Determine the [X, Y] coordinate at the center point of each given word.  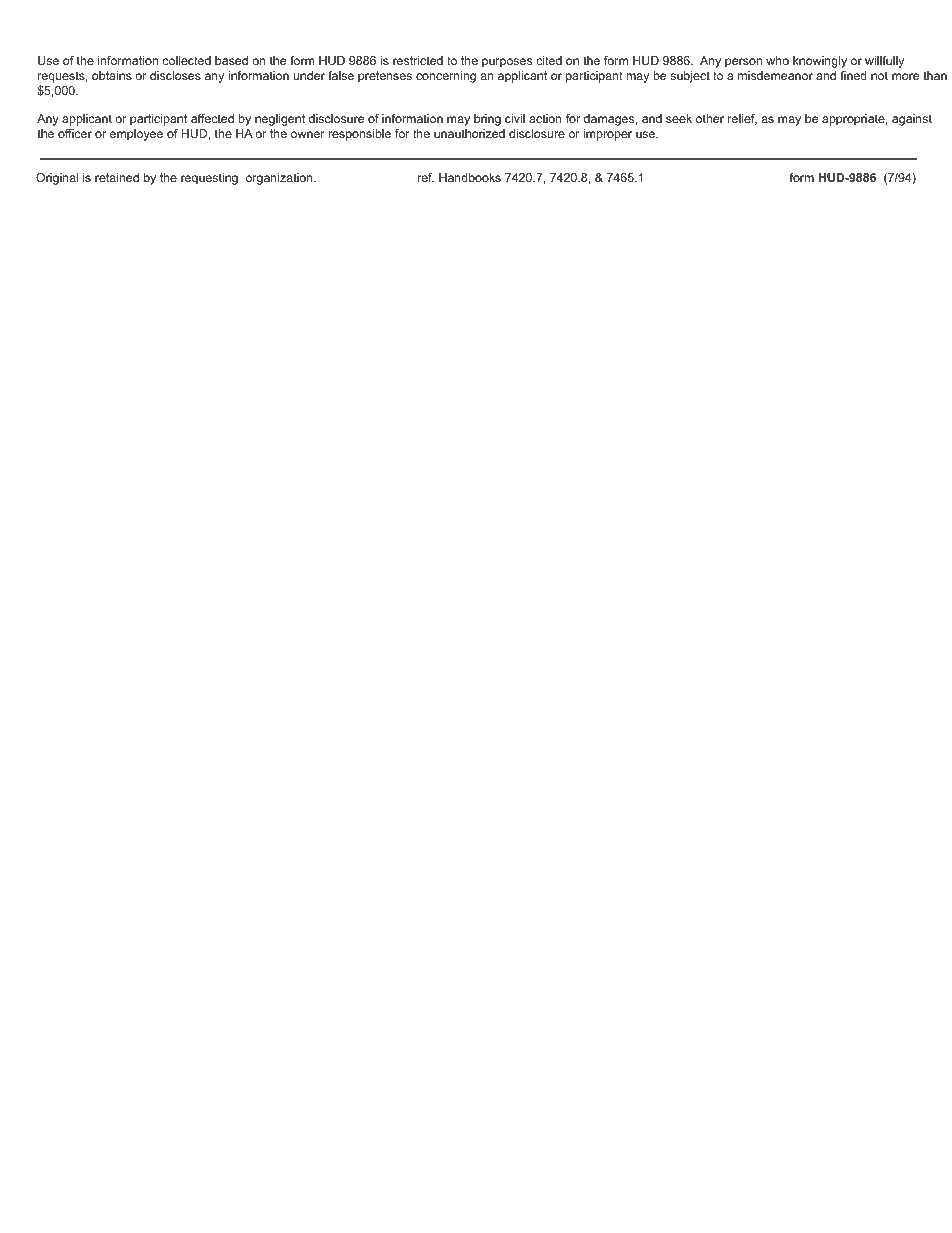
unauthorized [469, 133]
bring [487, 120]
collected [186, 60]
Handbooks [470, 177]
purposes [507, 63]
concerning [446, 77]
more [905, 76]
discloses [175, 75]
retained [117, 177]
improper [608, 135]
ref [426, 177]
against [912, 120]
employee [136, 135]
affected [212, 118]
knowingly [820, 62]
